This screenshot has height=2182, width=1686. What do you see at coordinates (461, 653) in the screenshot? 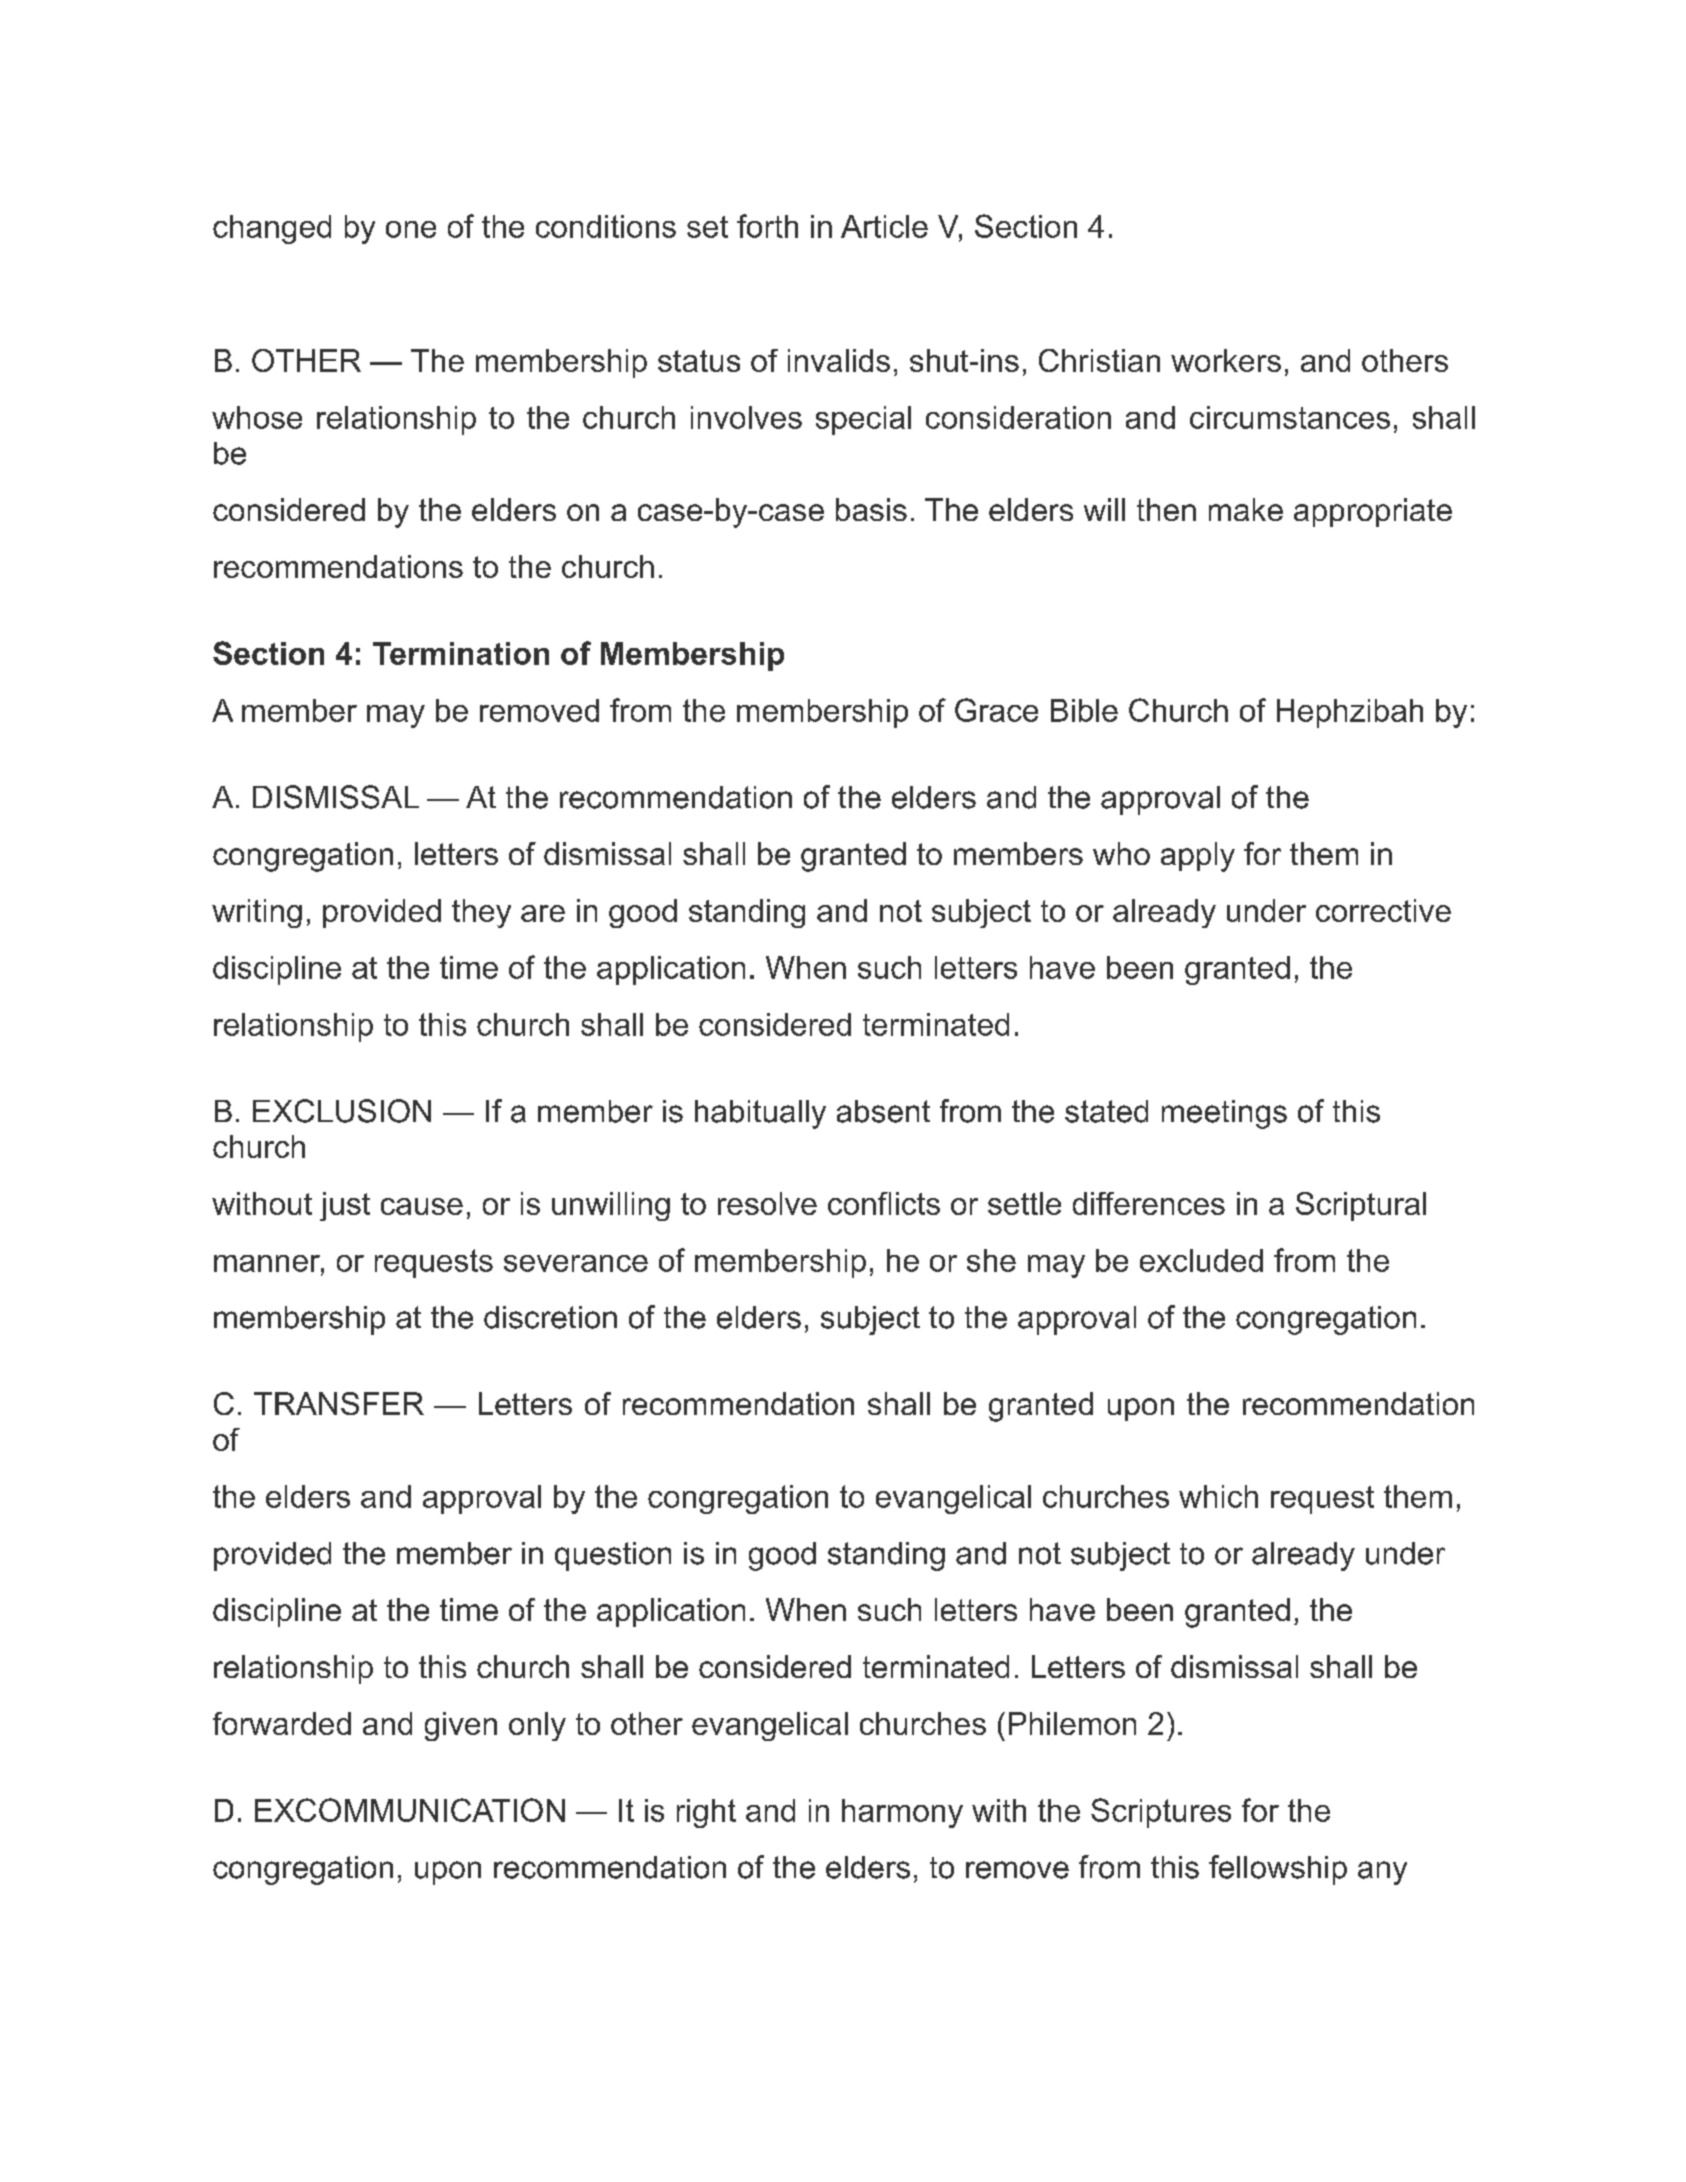
I see `Termination` at bounding box center [461, 653].
